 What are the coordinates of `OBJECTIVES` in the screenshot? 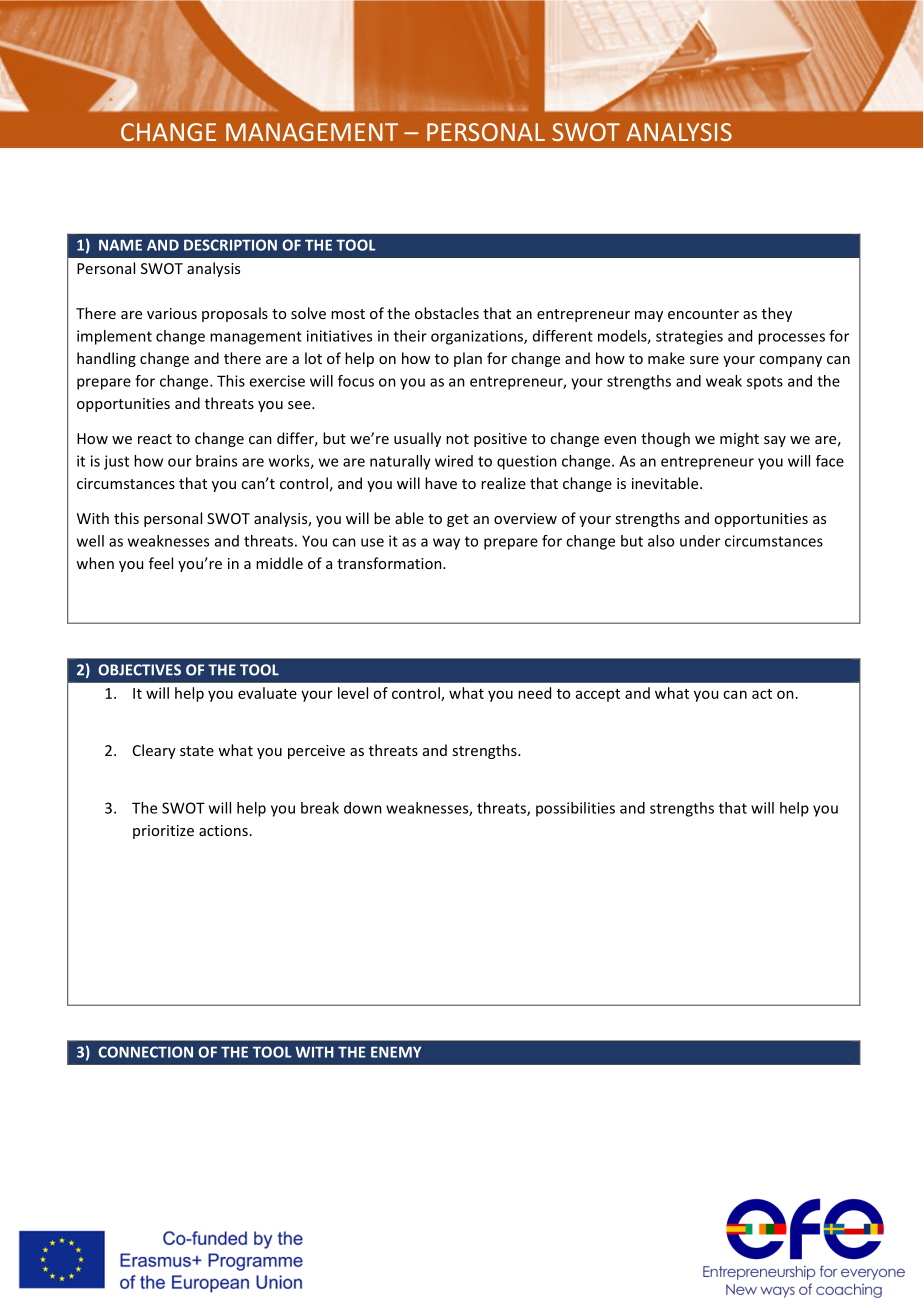 It's located at (139, 670).
